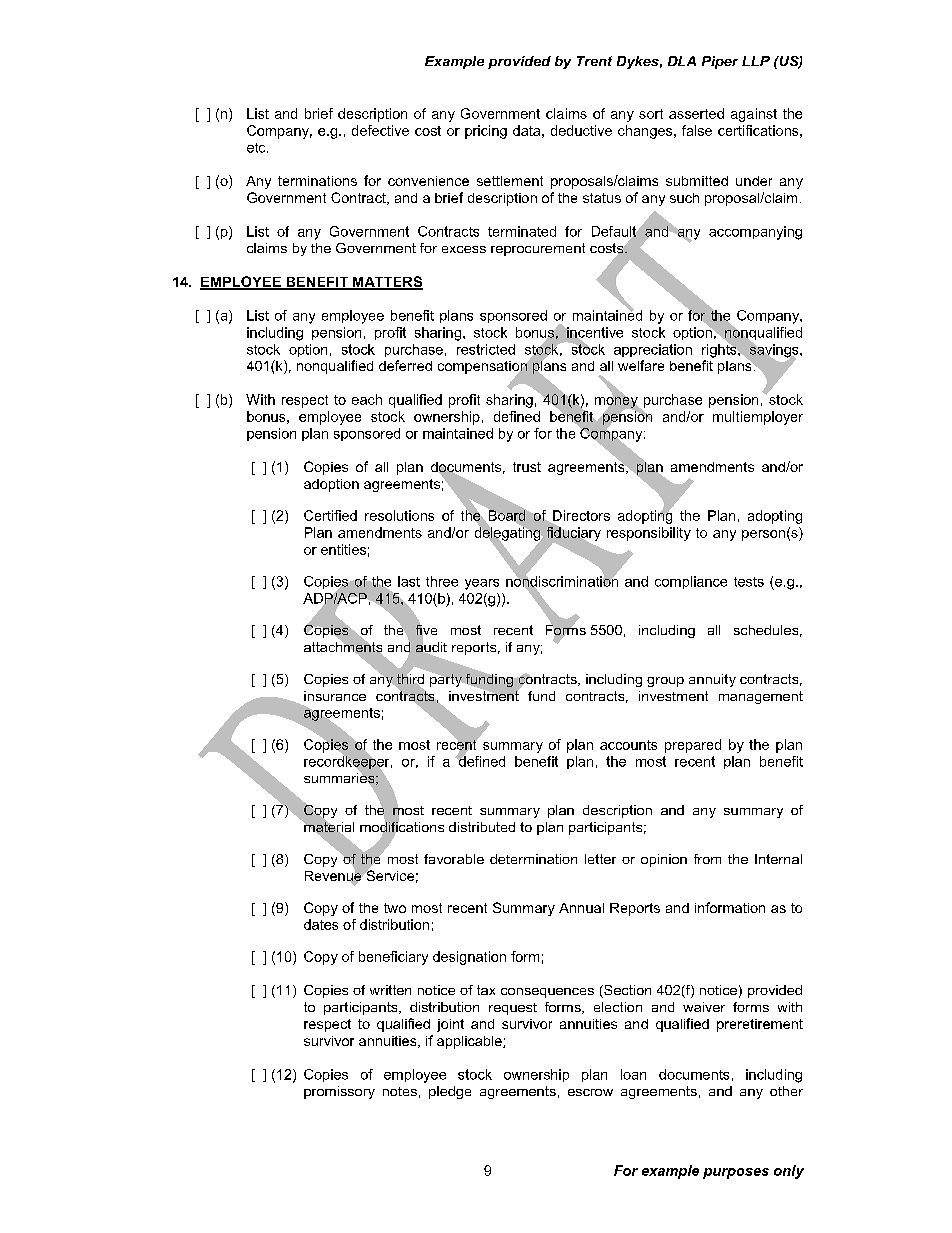 This page has width=952, height=1233. What do you see at coordinates (720, 62) in the page?
I see `Piper` at bounding box center [720, 62].
